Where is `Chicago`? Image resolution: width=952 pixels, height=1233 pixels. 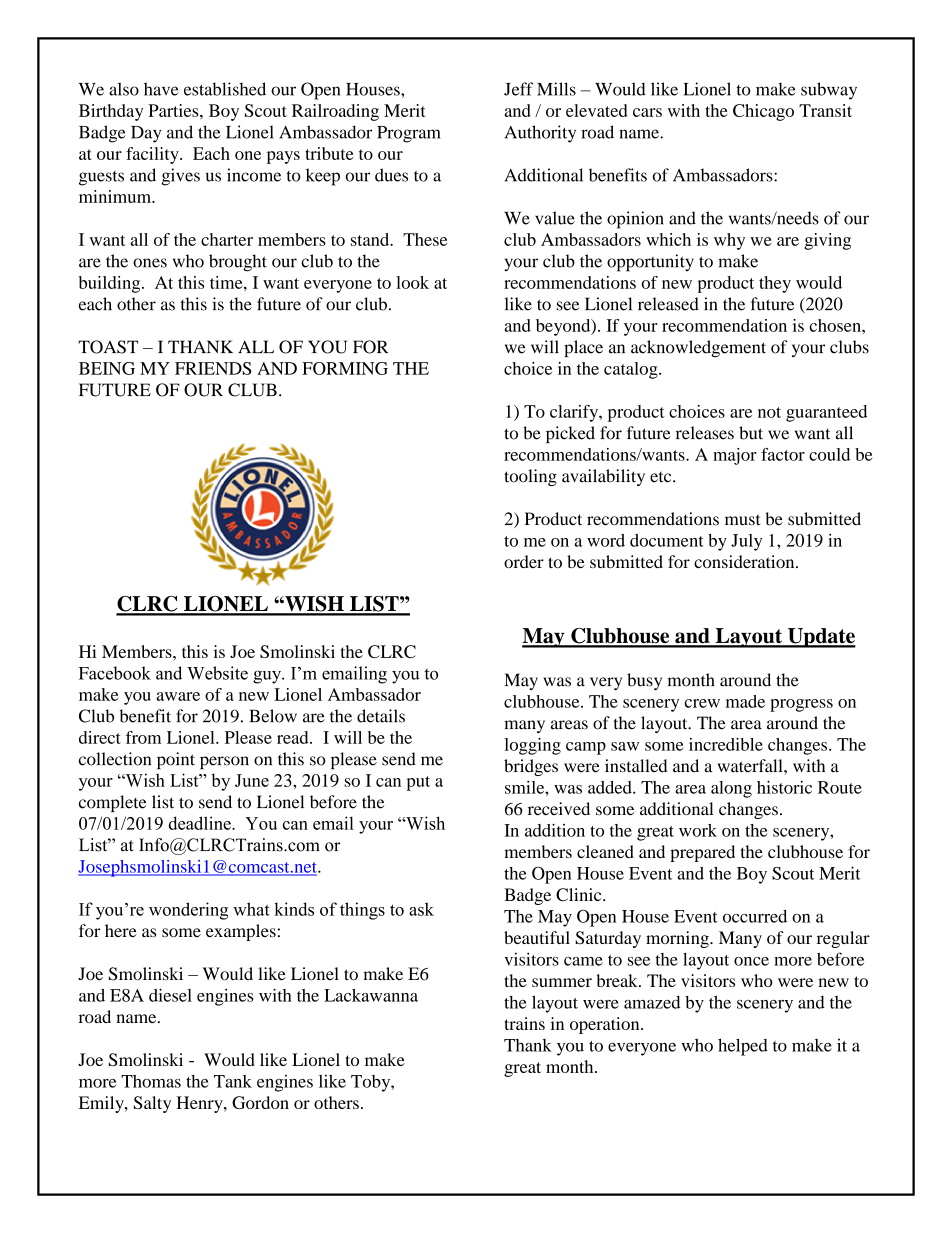
Chicago is located at coordinates (763, 112).
